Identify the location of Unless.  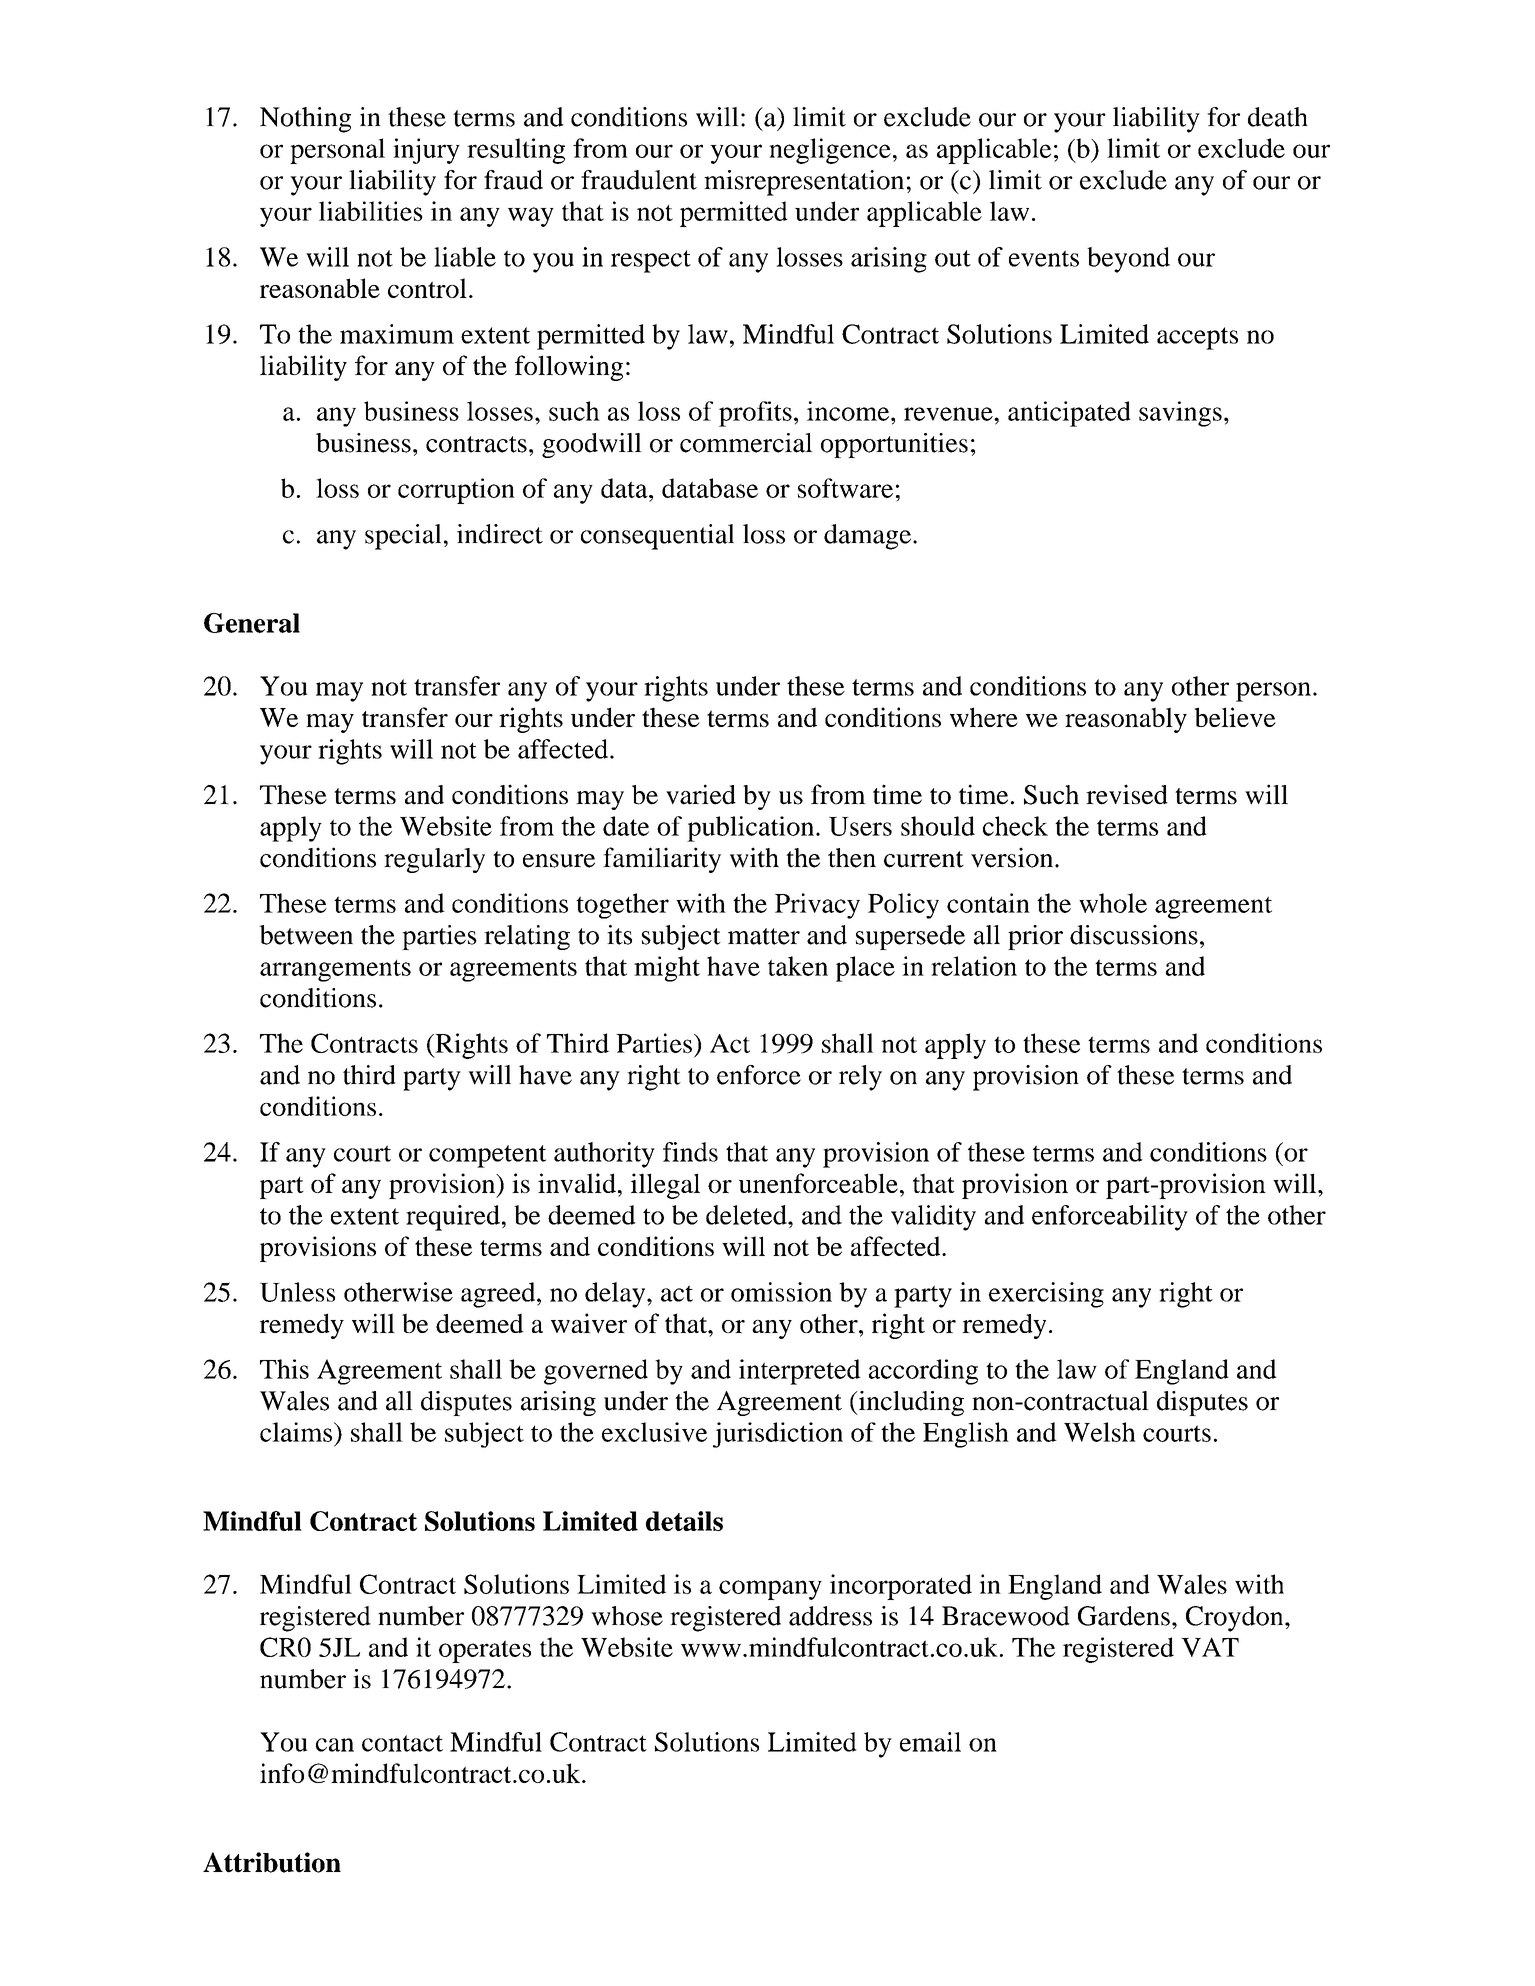
(297, 1292).
